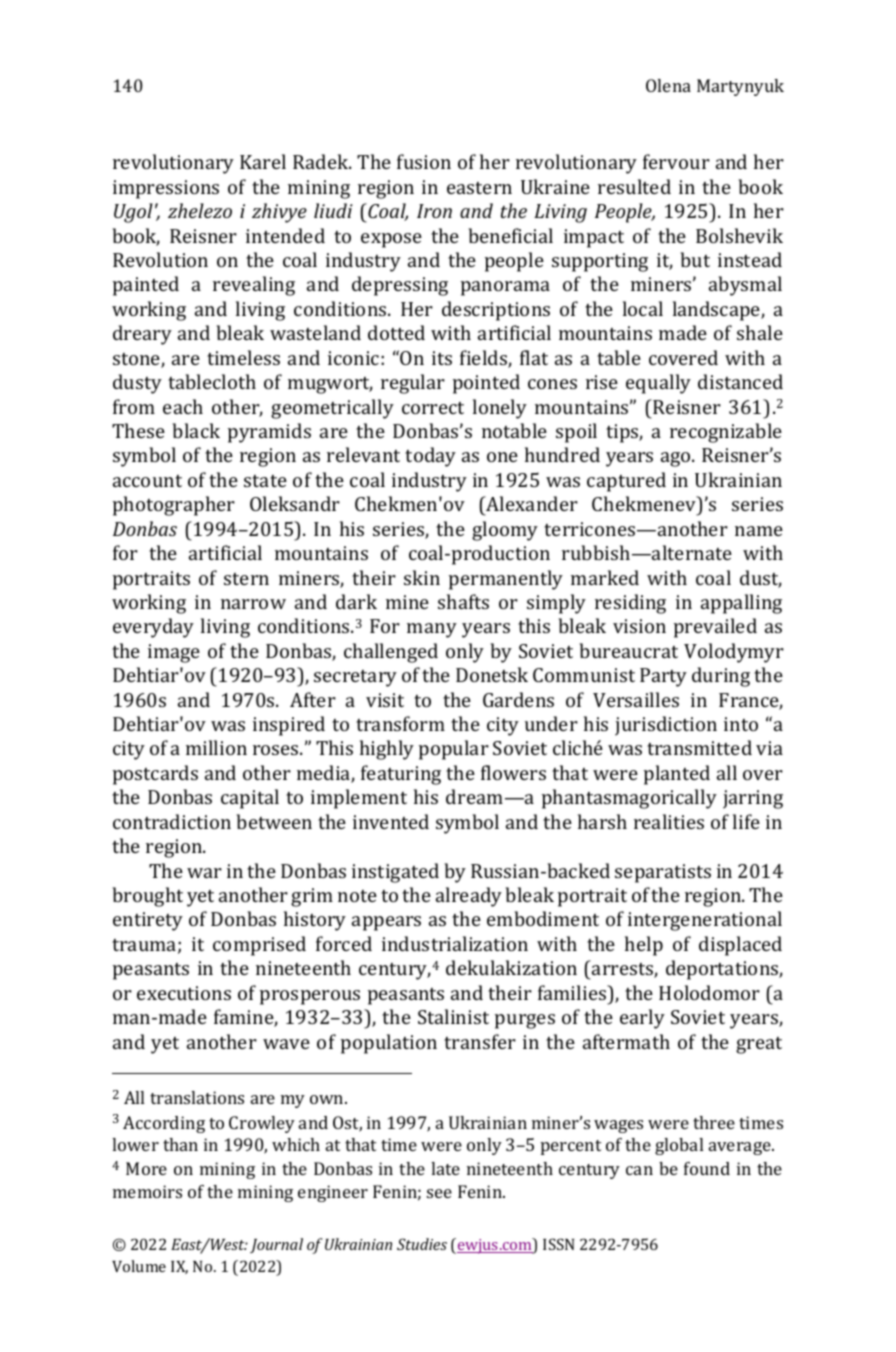  I want to click on Iron, so click(434, 211).
